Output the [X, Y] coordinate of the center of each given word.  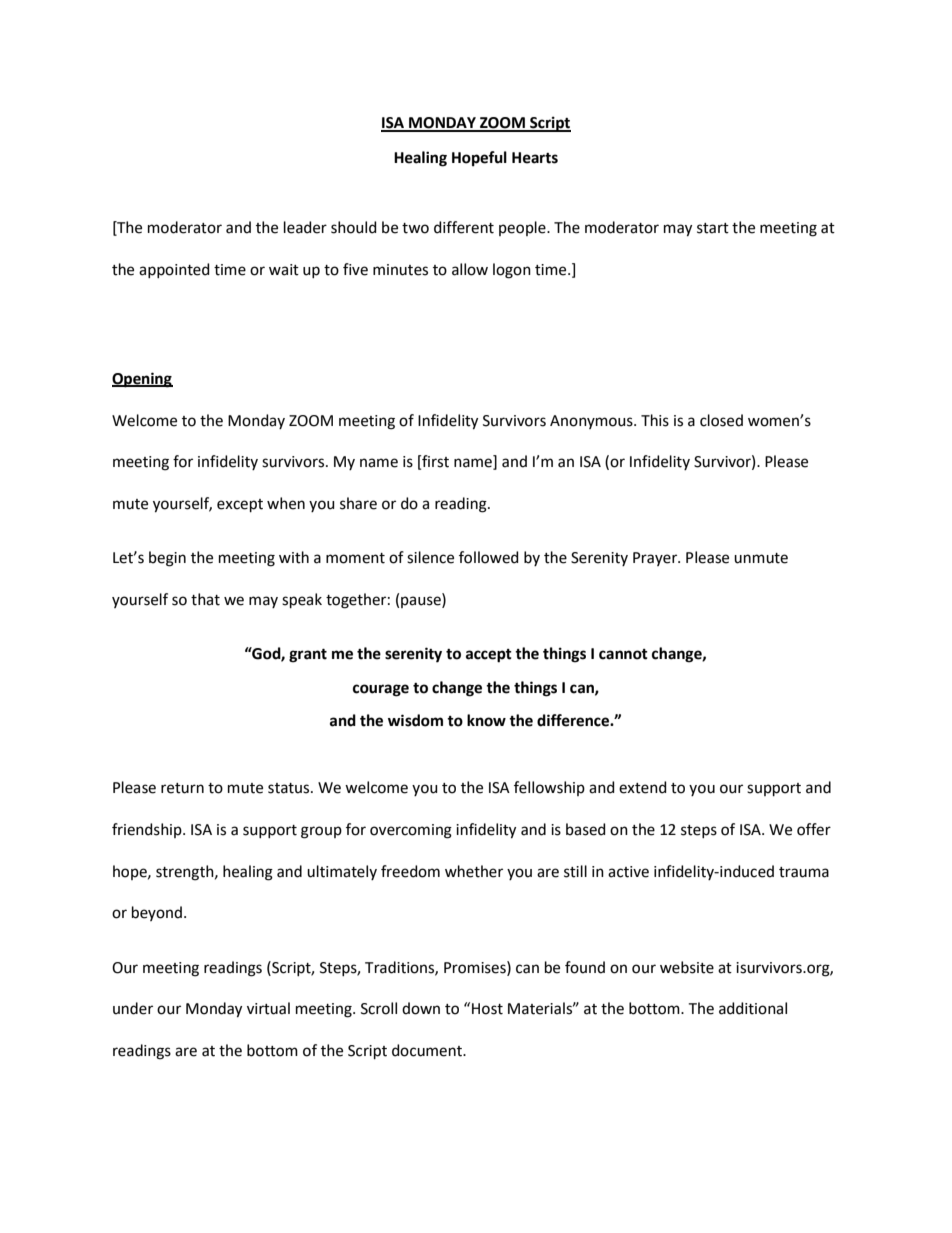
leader [305, 227]
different [464, 227]
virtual [268, 1008]
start [713, 228]
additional [753, 1008]
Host [487, 1009]
